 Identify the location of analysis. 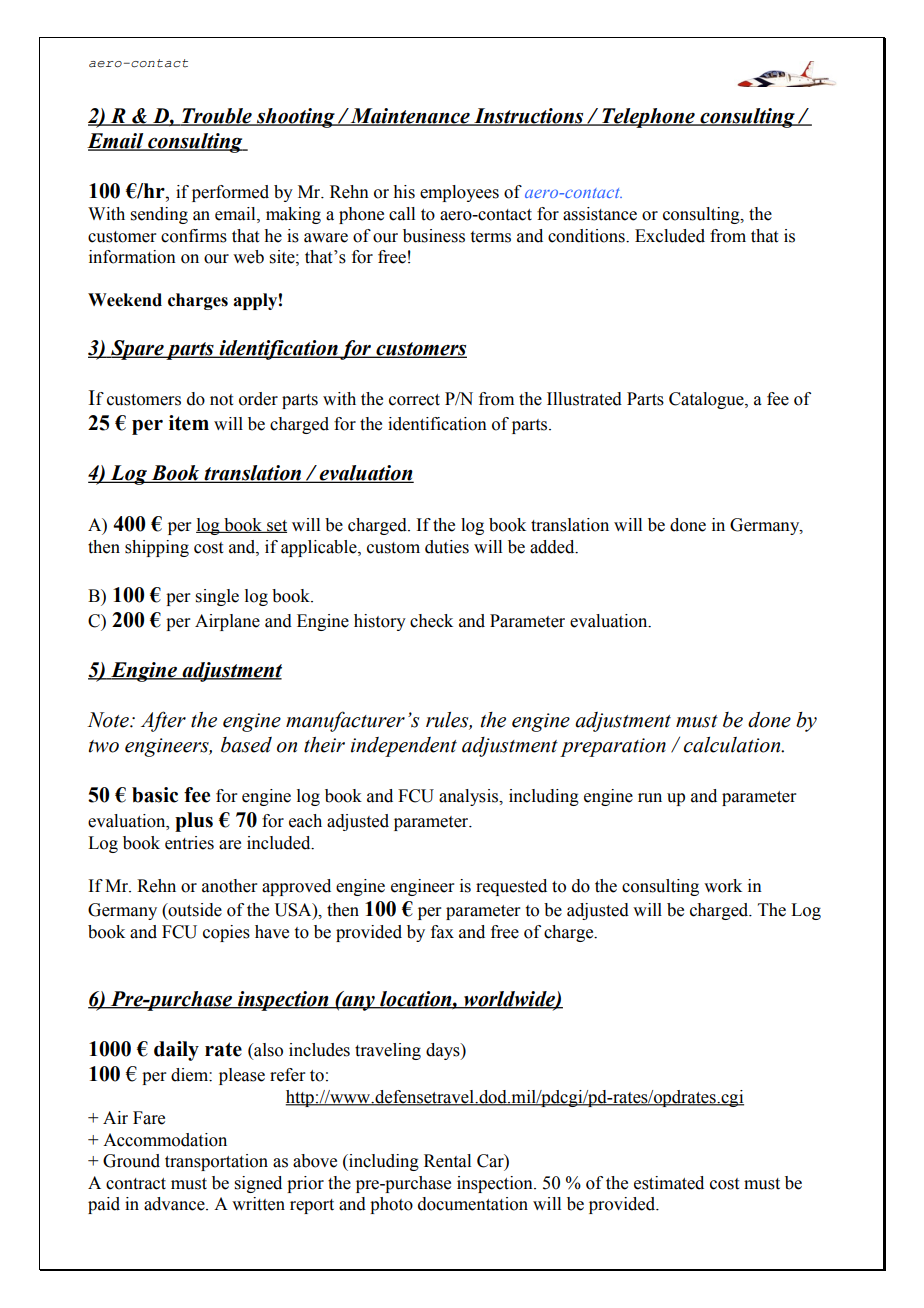
(470, 797).
